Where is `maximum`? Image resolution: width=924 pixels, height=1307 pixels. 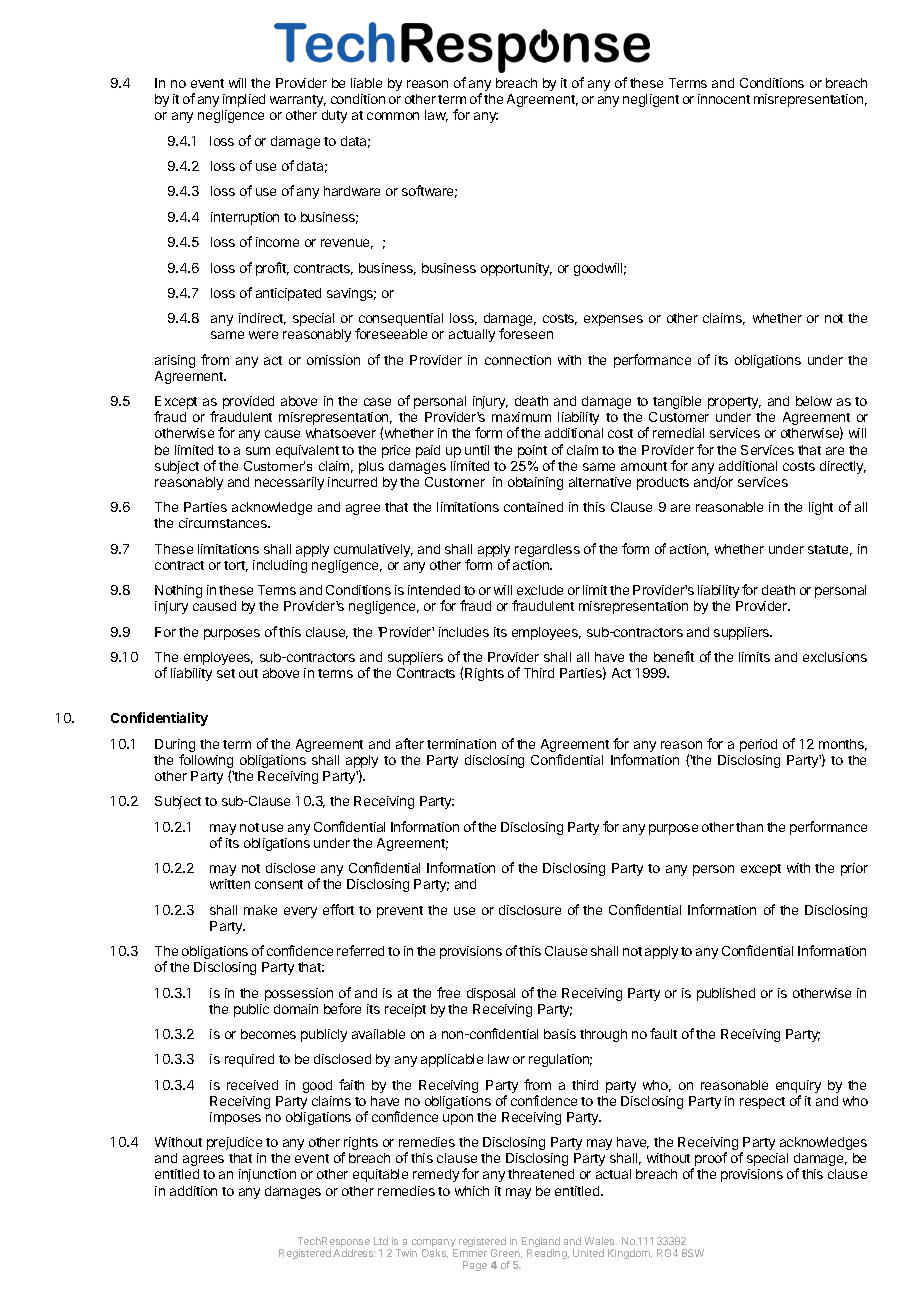
maximum is located at coordinates (521, 417).
